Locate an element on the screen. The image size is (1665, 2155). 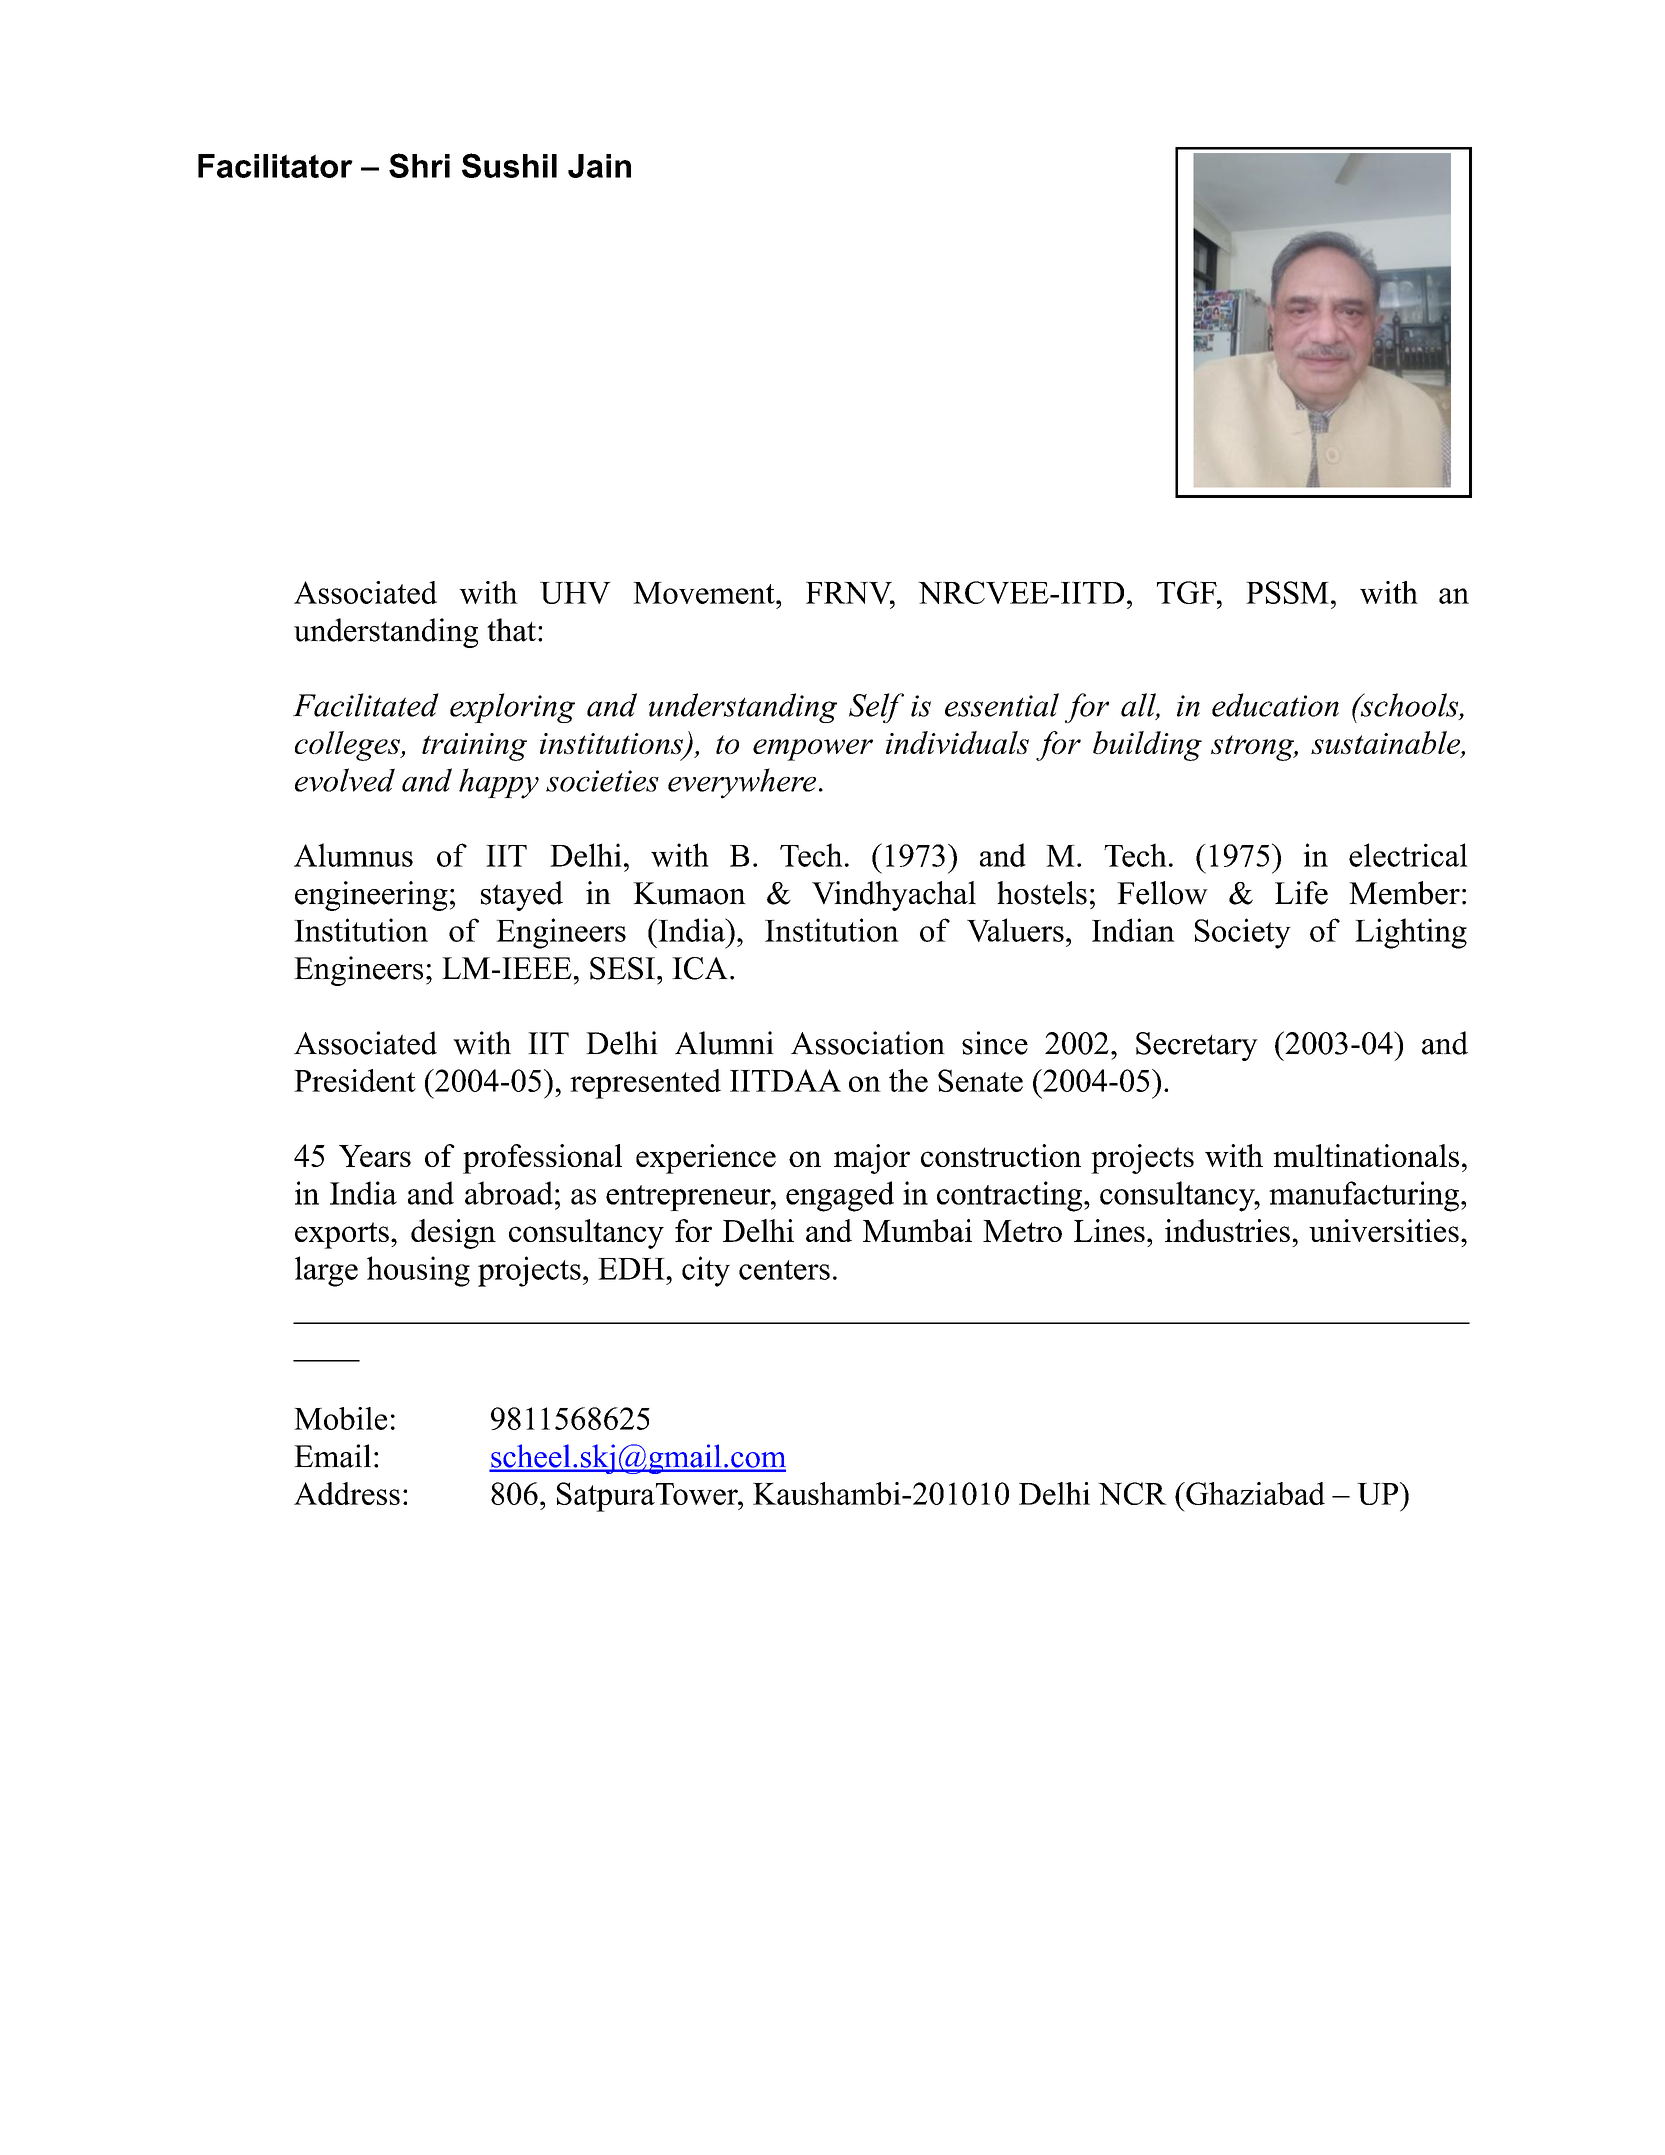
NCR is located at coordinates (1132, 1493).
